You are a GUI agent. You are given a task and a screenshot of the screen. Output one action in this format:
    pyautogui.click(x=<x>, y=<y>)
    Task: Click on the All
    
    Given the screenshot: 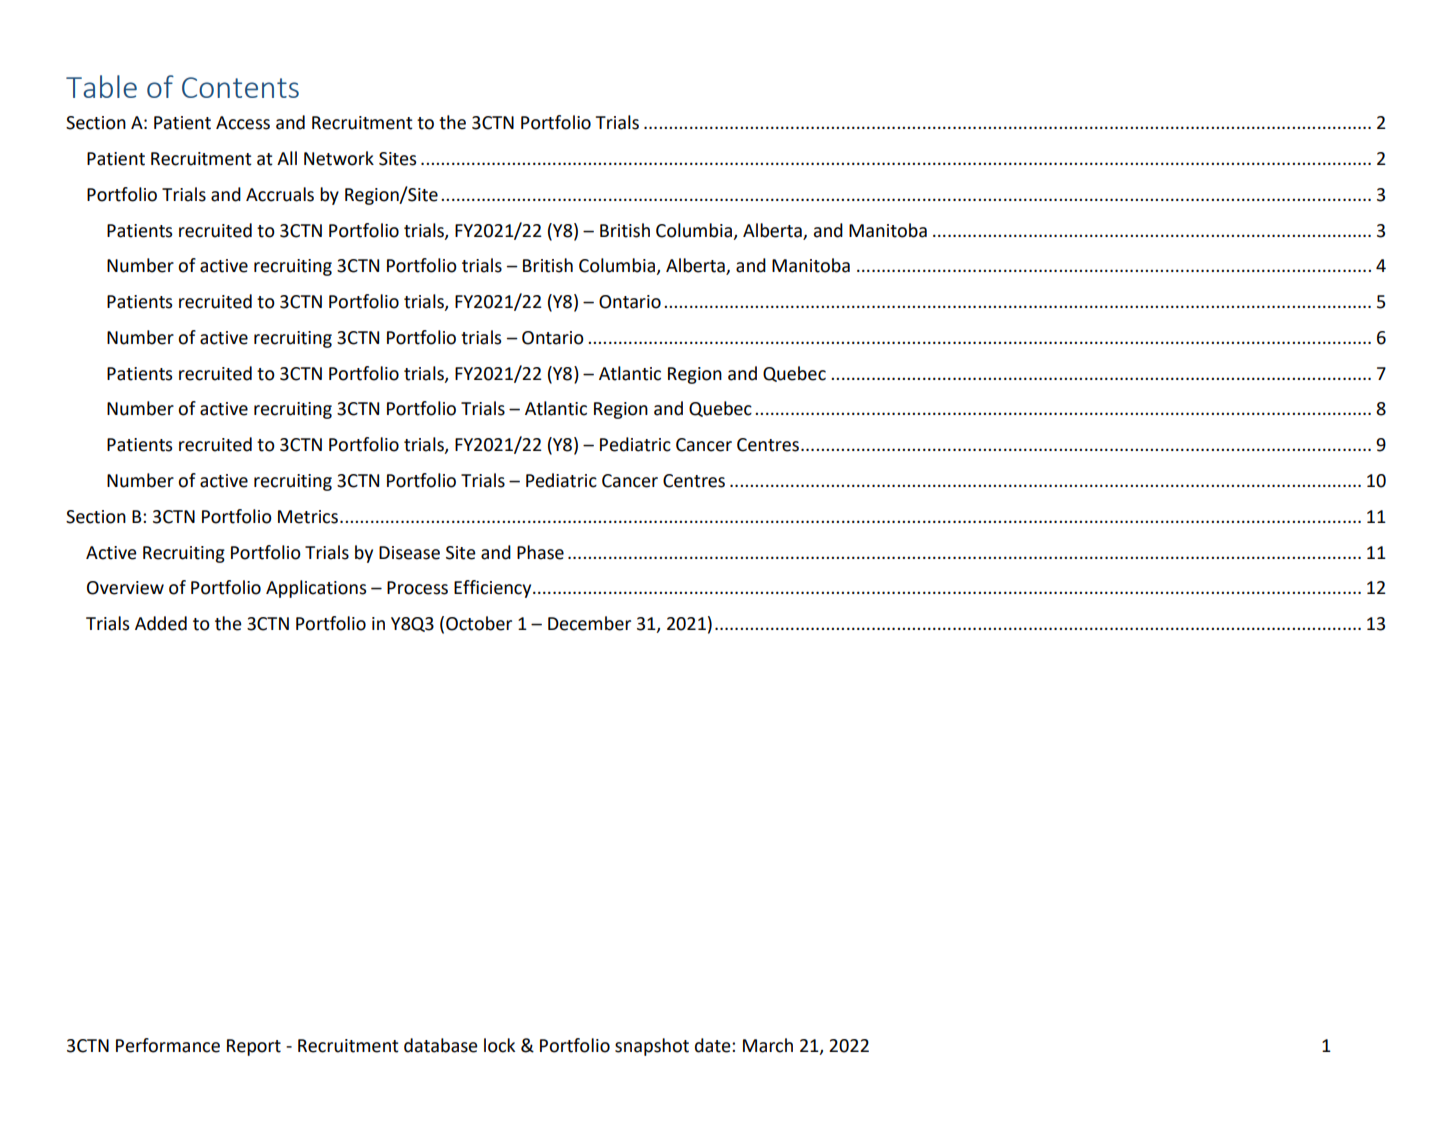 What is the action you would take?
    pyautogui.click(x=287, y=158)
